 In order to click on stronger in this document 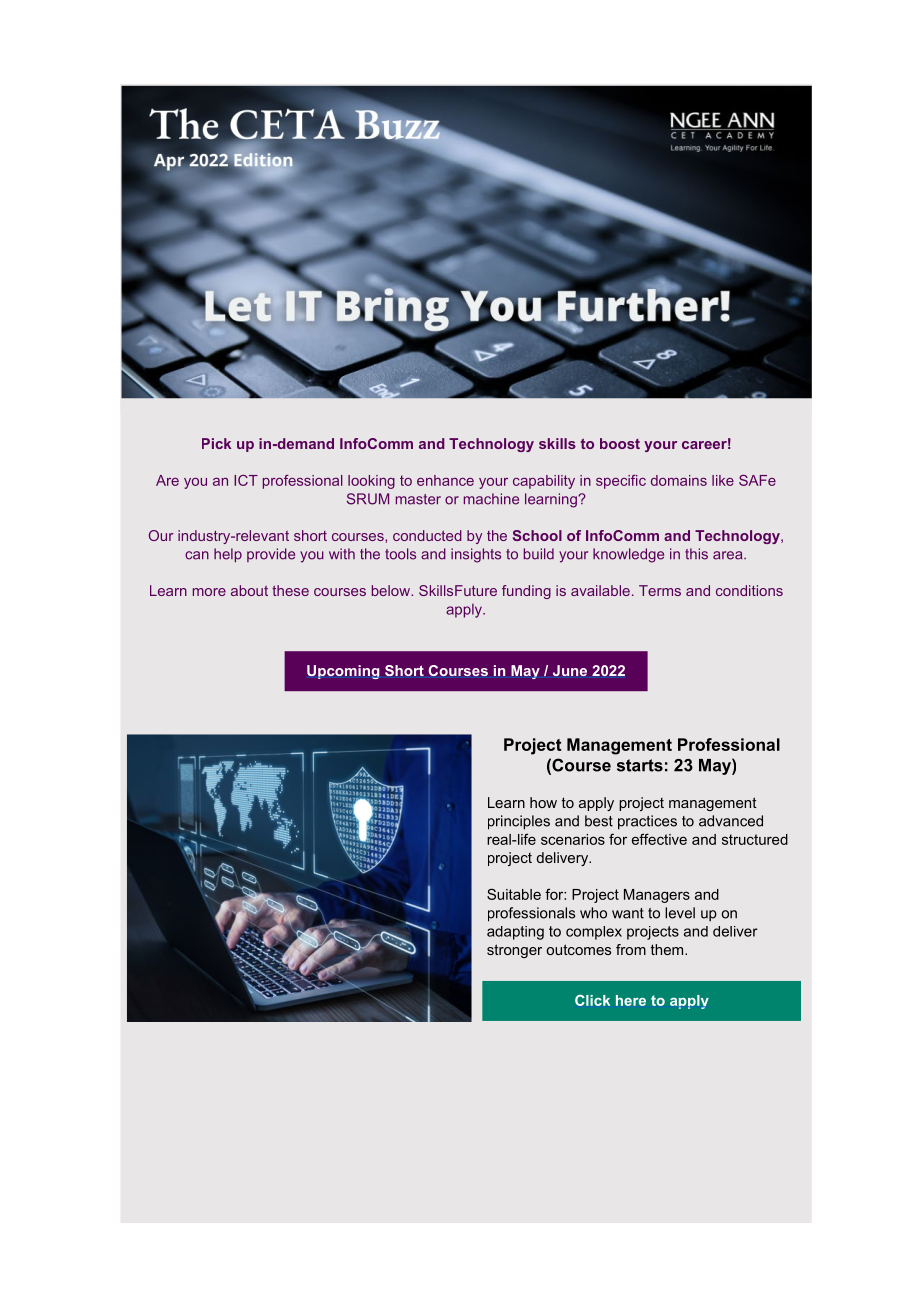, I will do `click(514, 951)`.
